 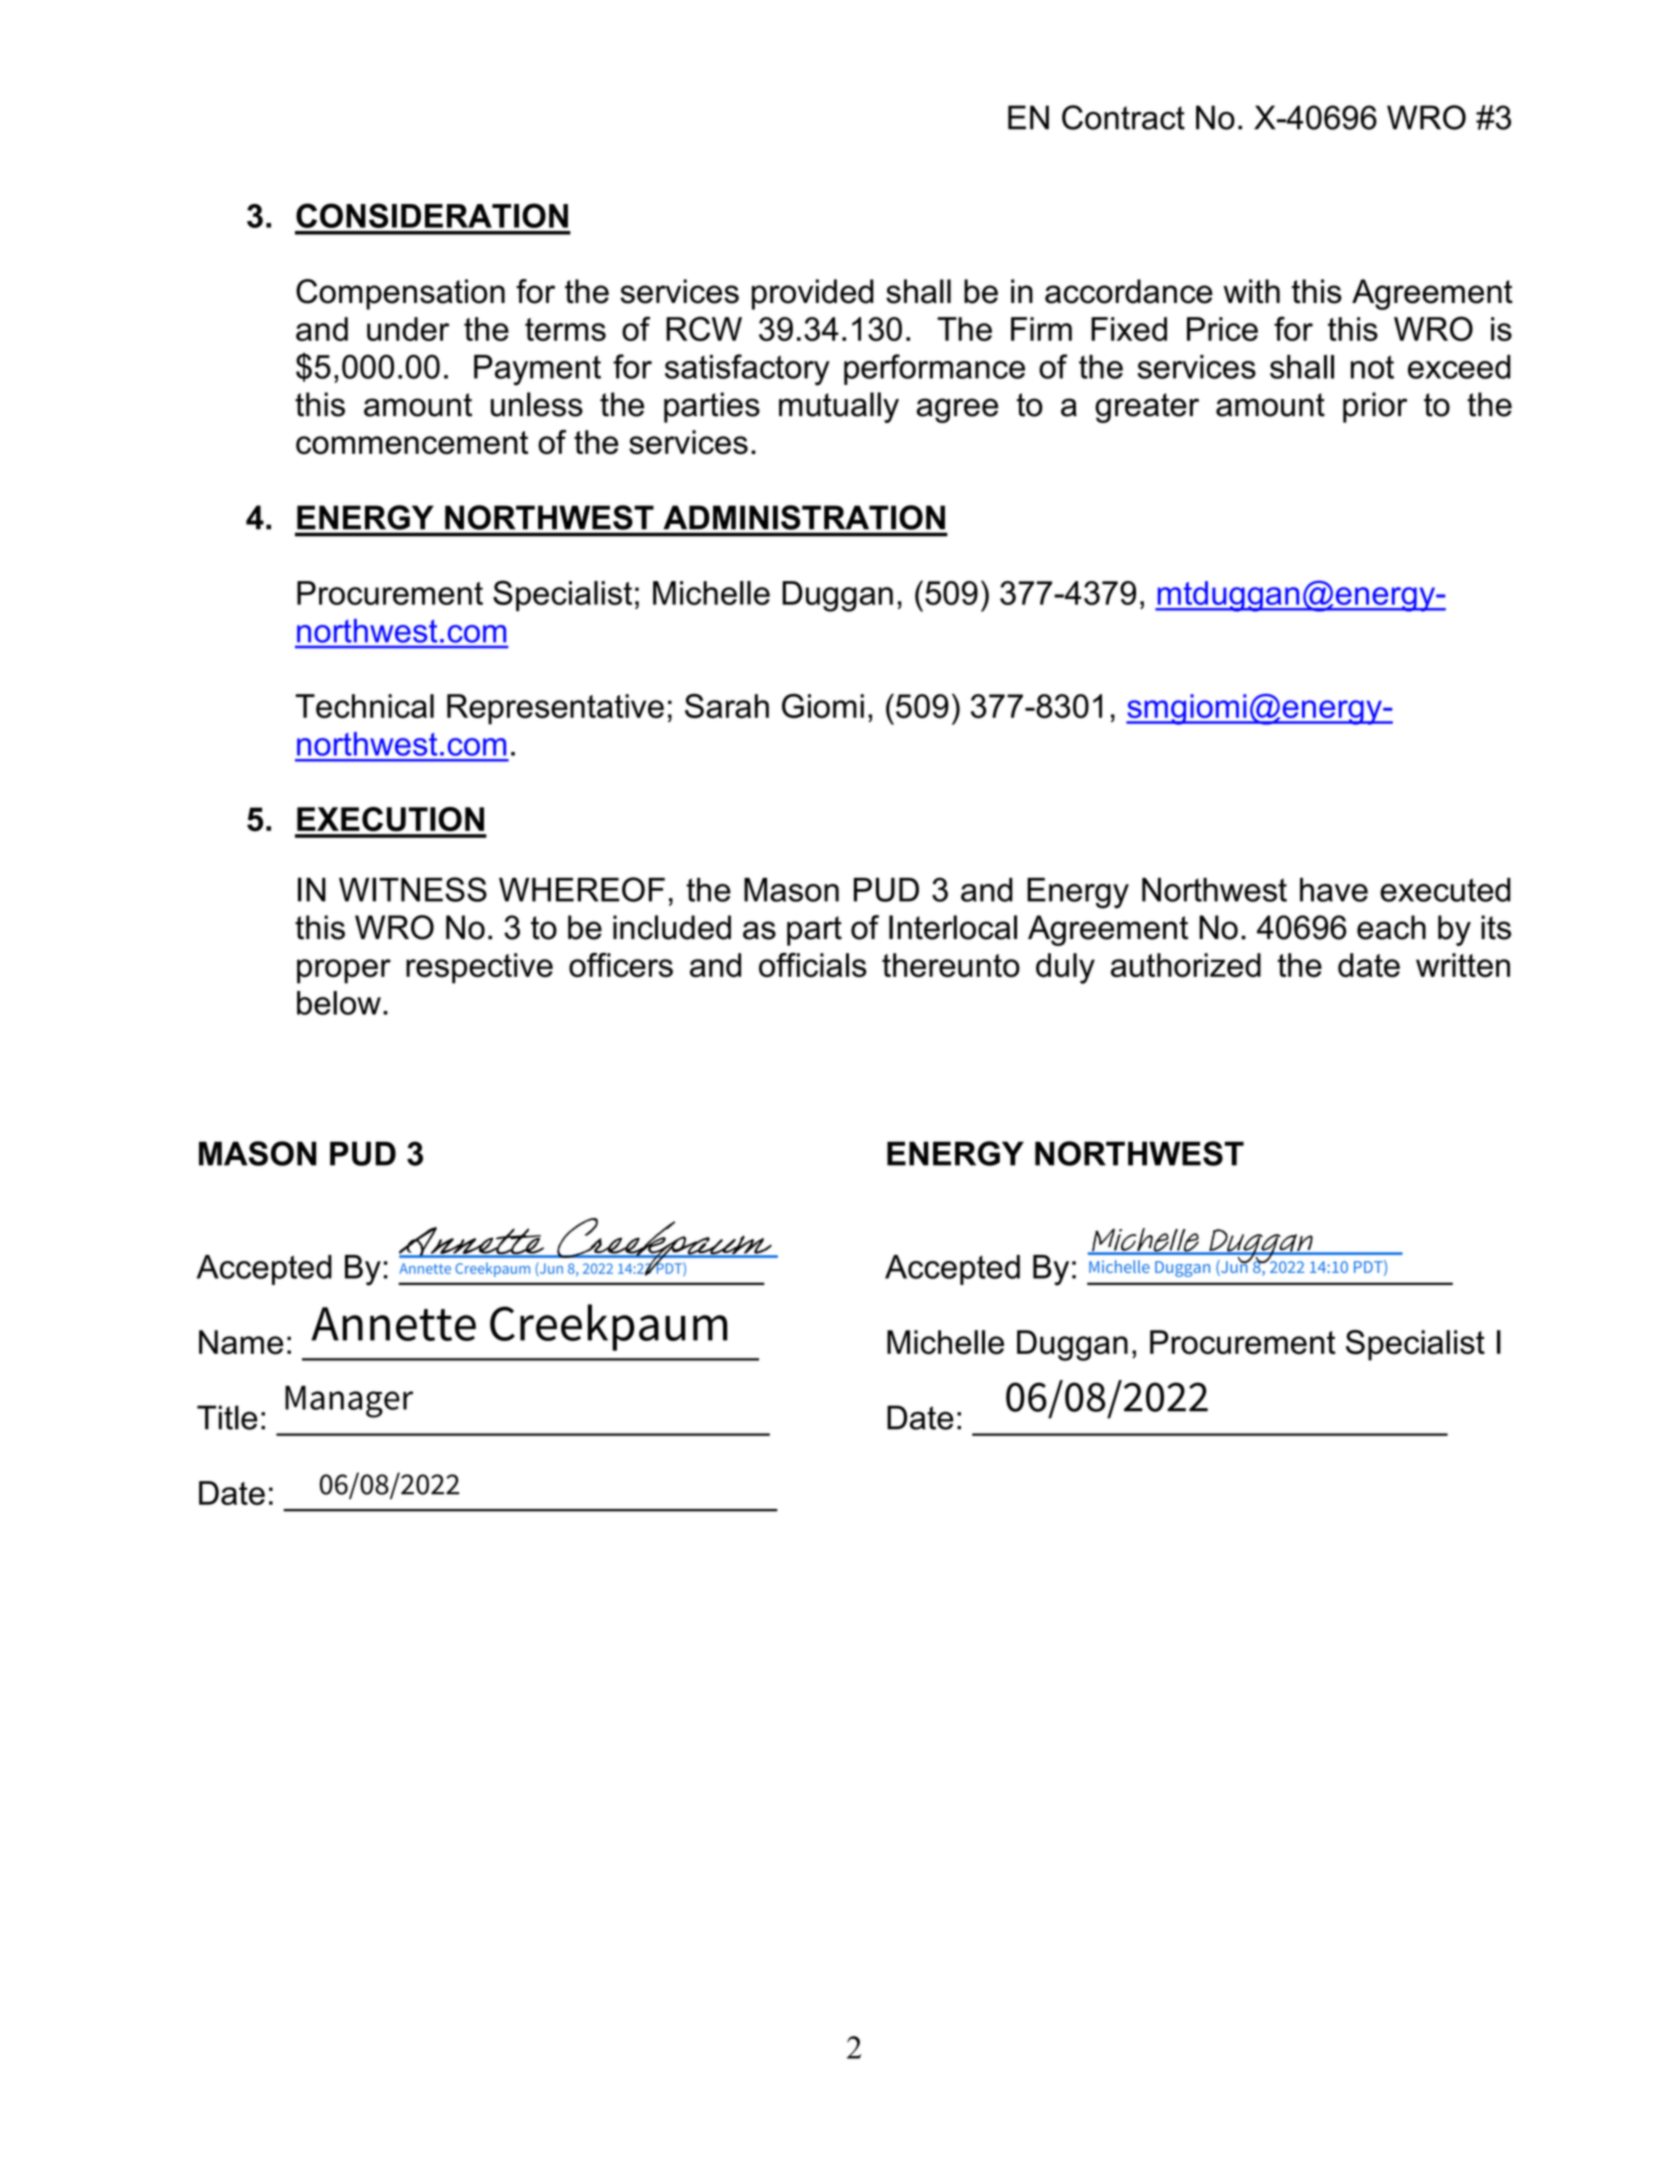 What do you see at coordinates (1251, 291) in the screenshot?
I see `with` at bounding box center [1251, 291].
